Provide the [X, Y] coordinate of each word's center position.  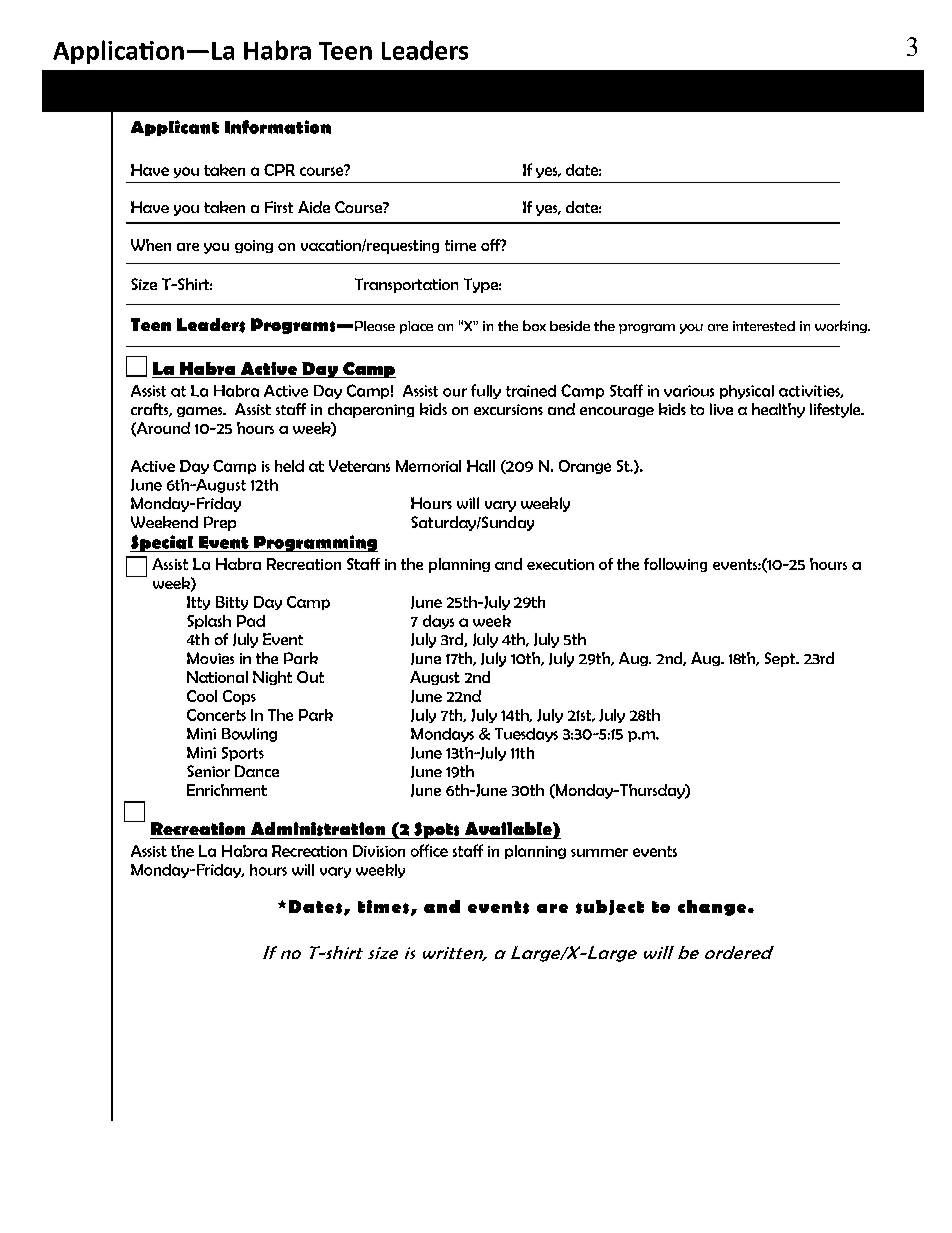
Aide [314, 207]
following [675, 565]
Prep [220, 523]
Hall [481, 466]
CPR [279, 170]
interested [764, 326]
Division [379, 851]
